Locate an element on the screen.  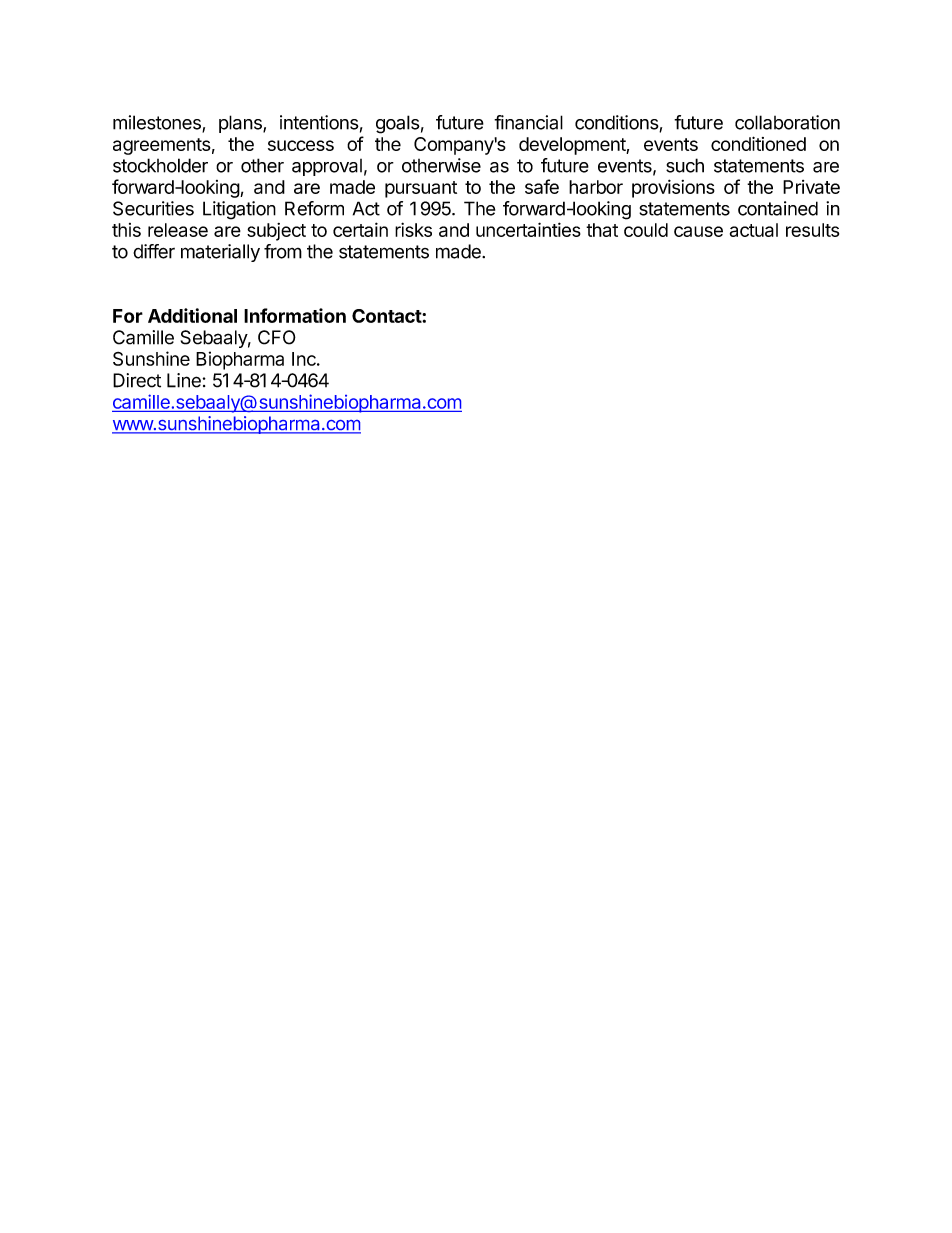
plans is located at coordinates (241, 124).
